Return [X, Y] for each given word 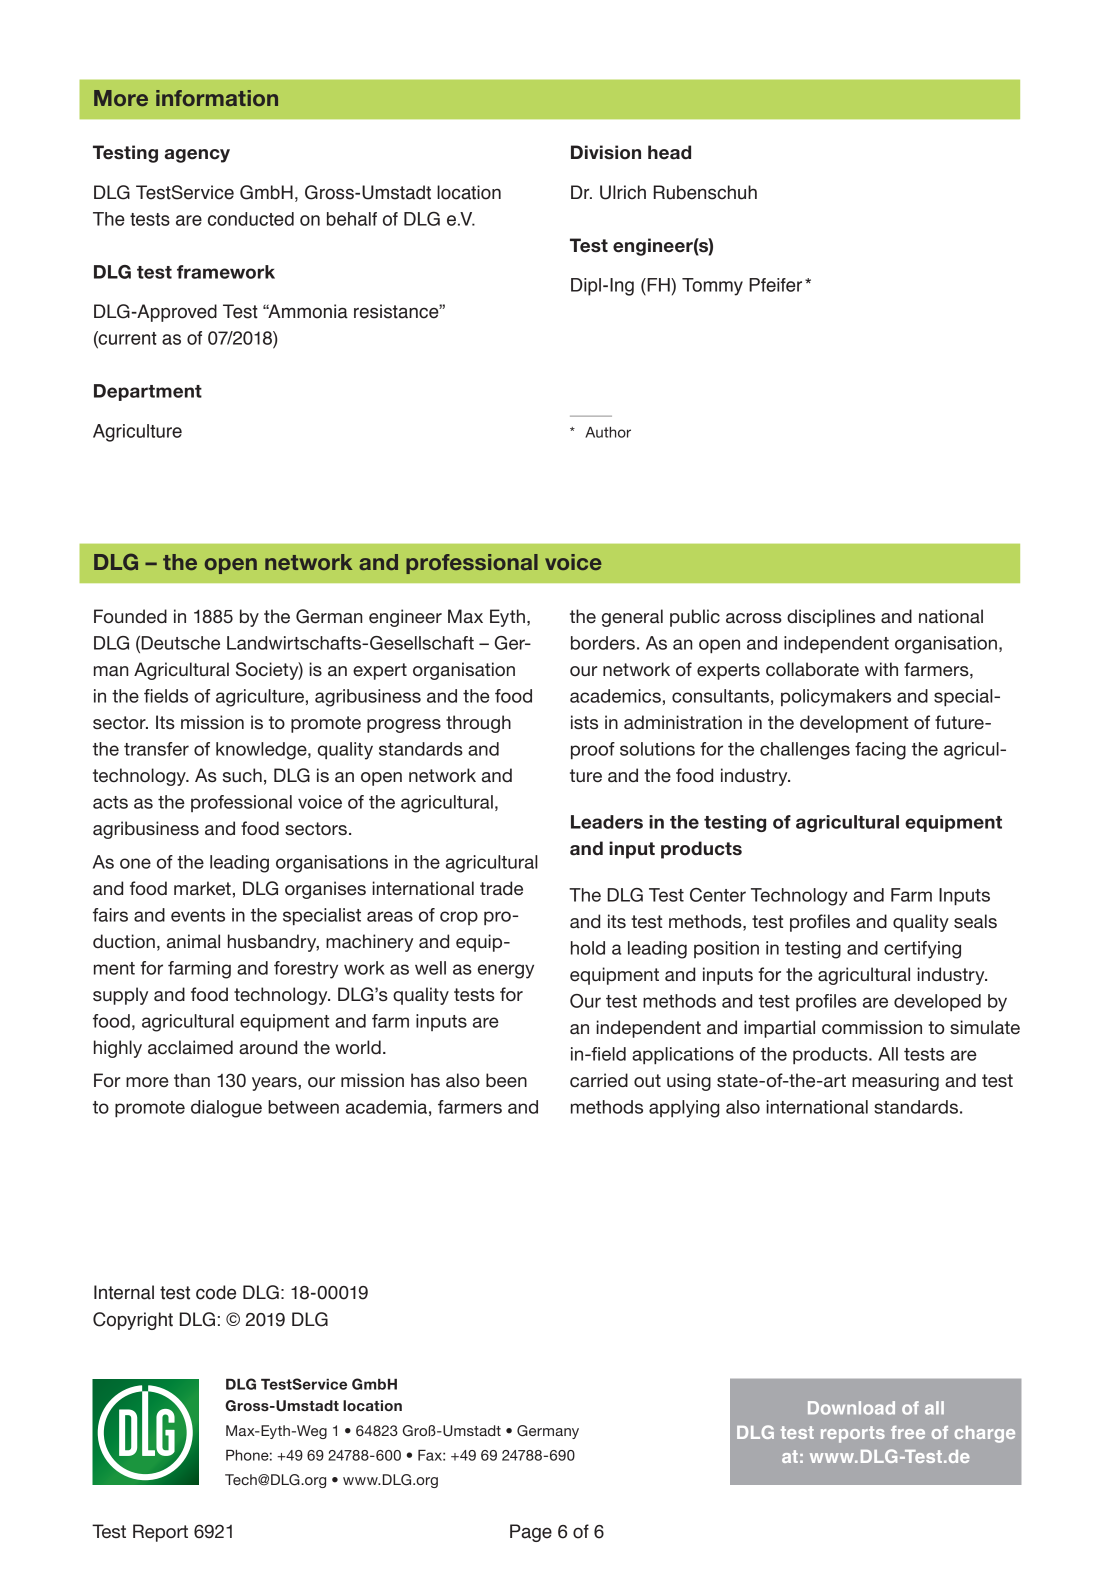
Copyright [133, 1321]
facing [880, 751]
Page [531, 1533]
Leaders [607, 822]
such [242, 775]
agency [197, 156]
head [669, 152]
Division [606, 152]
